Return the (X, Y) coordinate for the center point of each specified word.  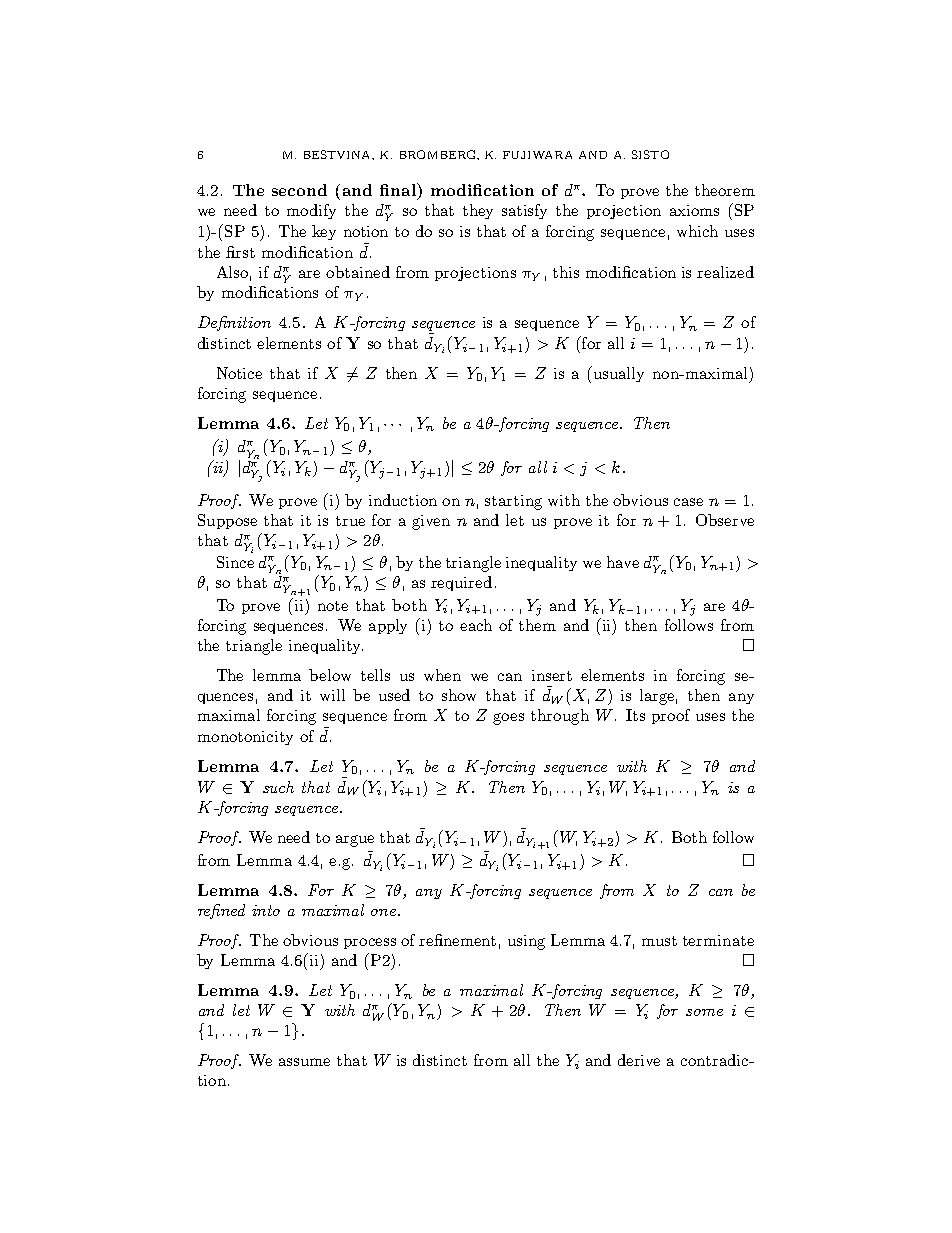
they (478, 211)
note (333, 606)
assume (304, 1062)
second (299, 190)
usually (617, 374)
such (278, 787)
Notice (239, 373)
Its (635, 715)
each (476, 625)
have (623, 562)
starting (513, 502)
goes (508, 719)
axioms (694, 210)
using (526, 942)
